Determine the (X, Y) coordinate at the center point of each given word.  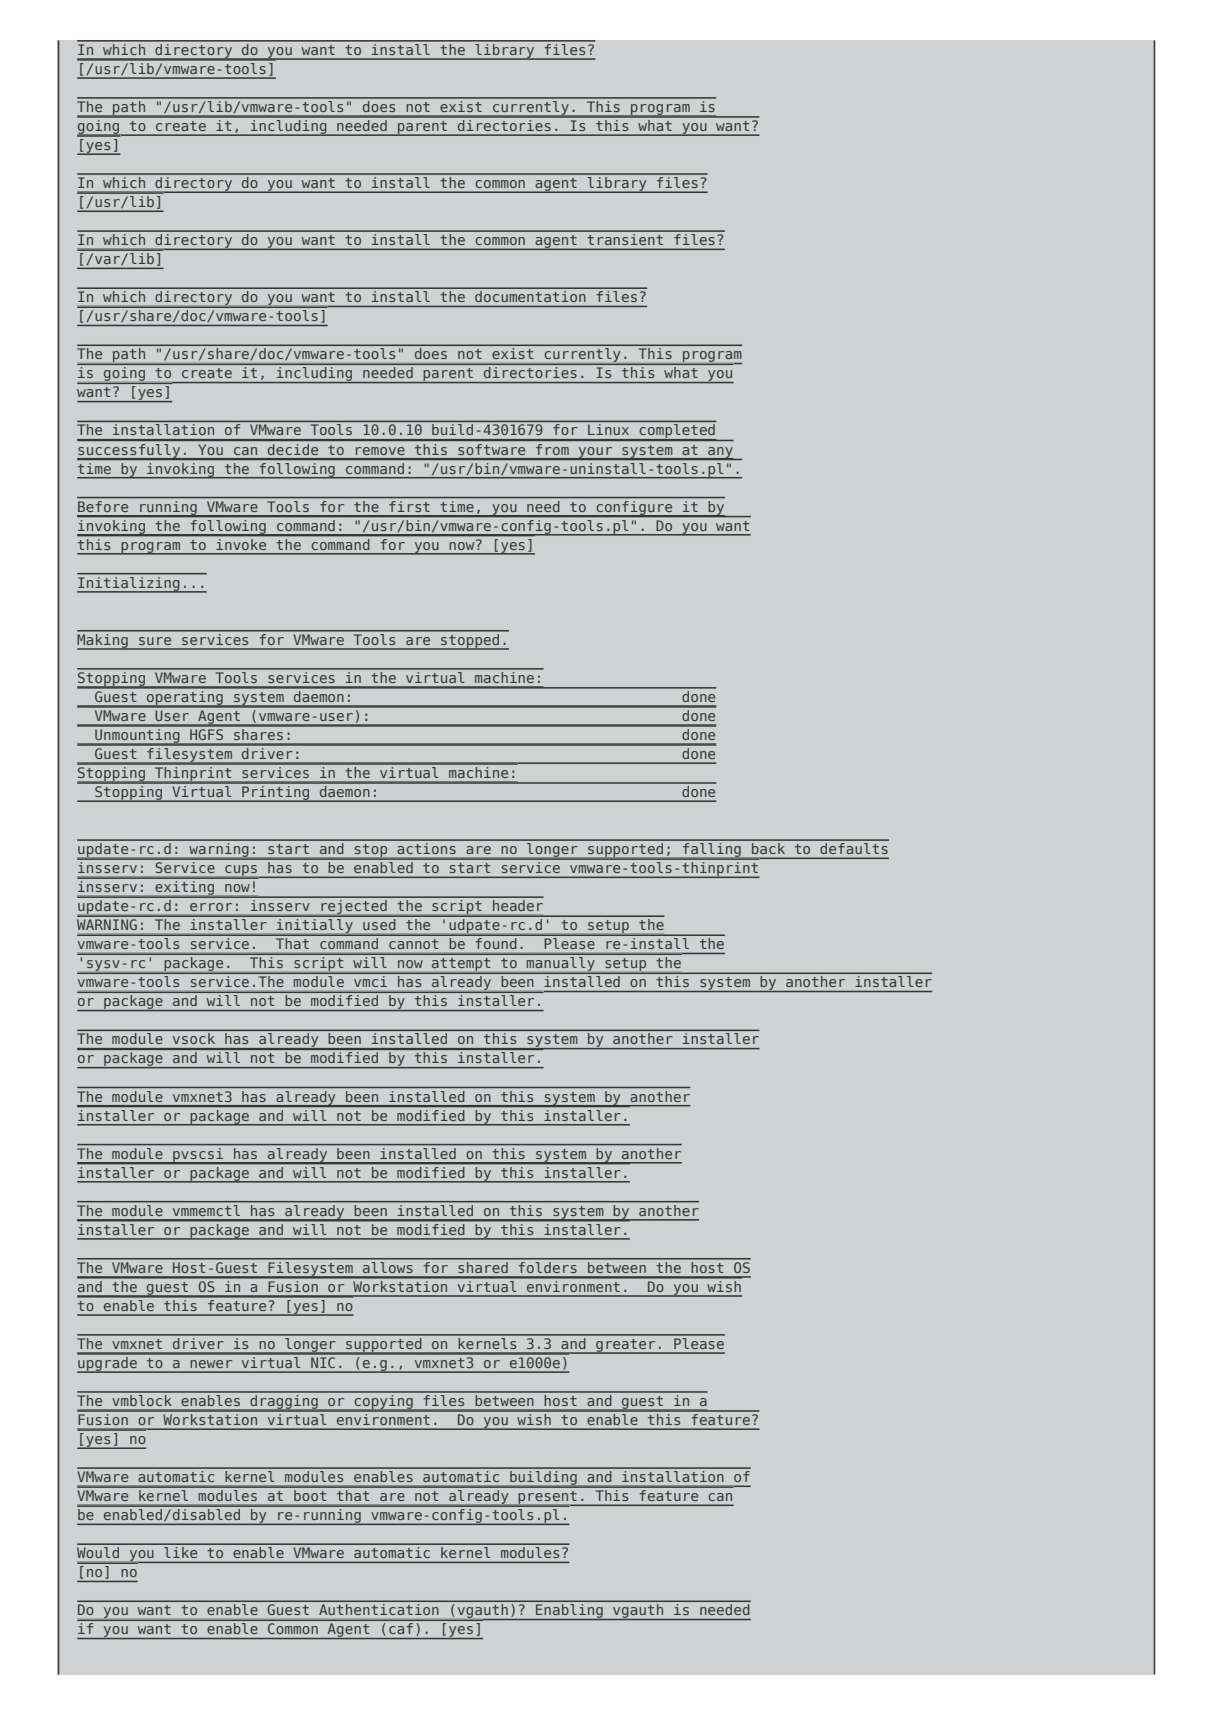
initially (315, 927)
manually (561, 965)
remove (380, 451)
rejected (354, 908)
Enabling (569, 1612)
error (211, 907)
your (595, 453)
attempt (461, 966)
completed (677, 432)
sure (155, 641)
